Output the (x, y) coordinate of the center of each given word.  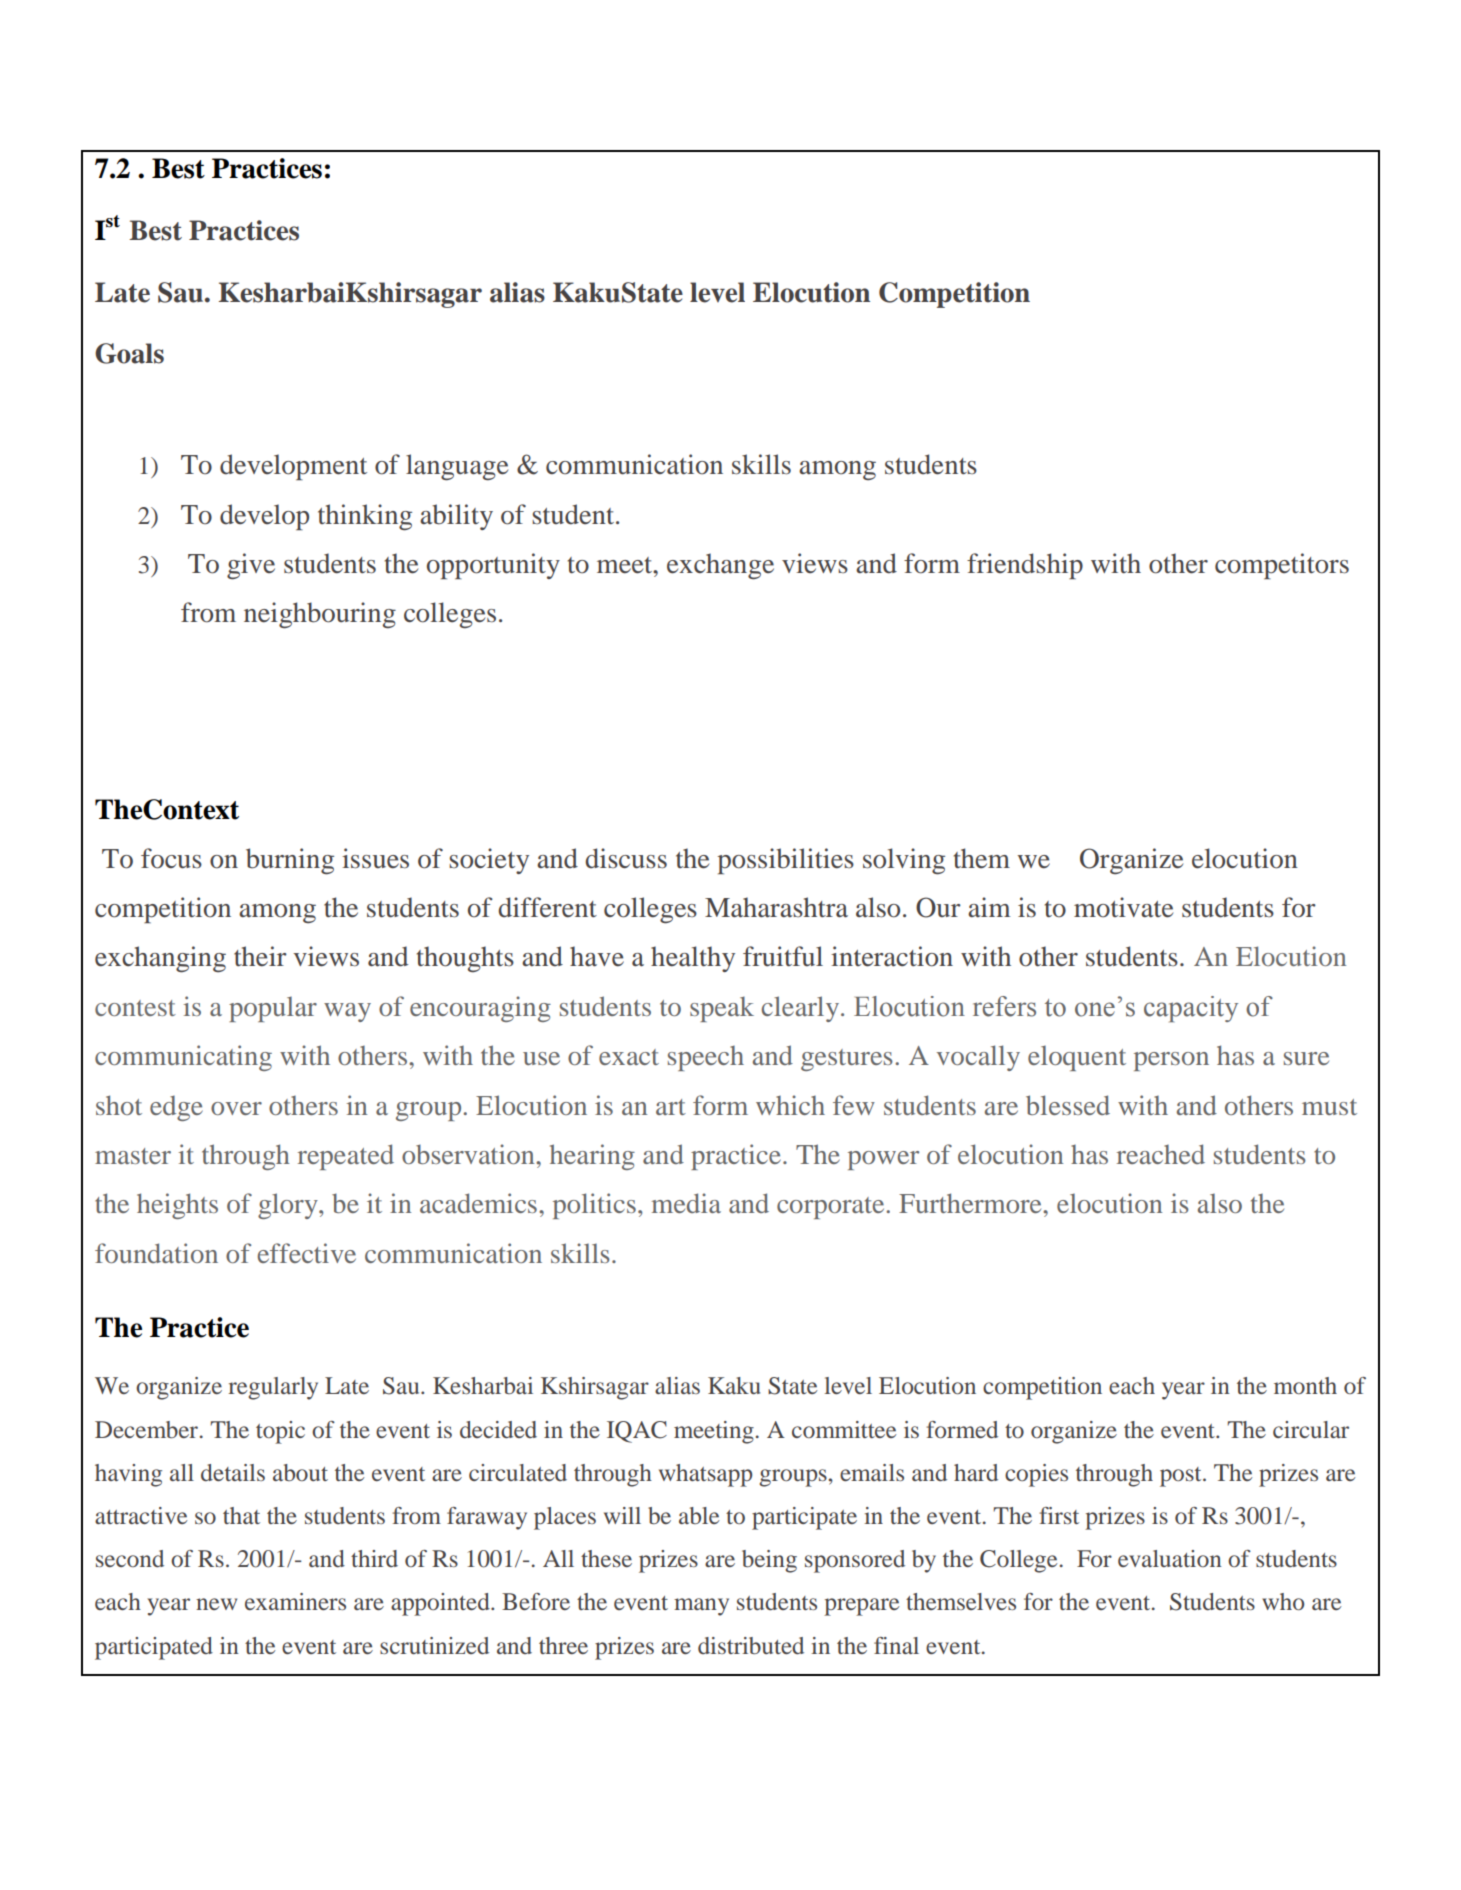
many (701, 1607)
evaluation (1170, 1558)
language (457, 467)
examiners (295, 1601)
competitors (1282, 566)
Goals (129, 353)
